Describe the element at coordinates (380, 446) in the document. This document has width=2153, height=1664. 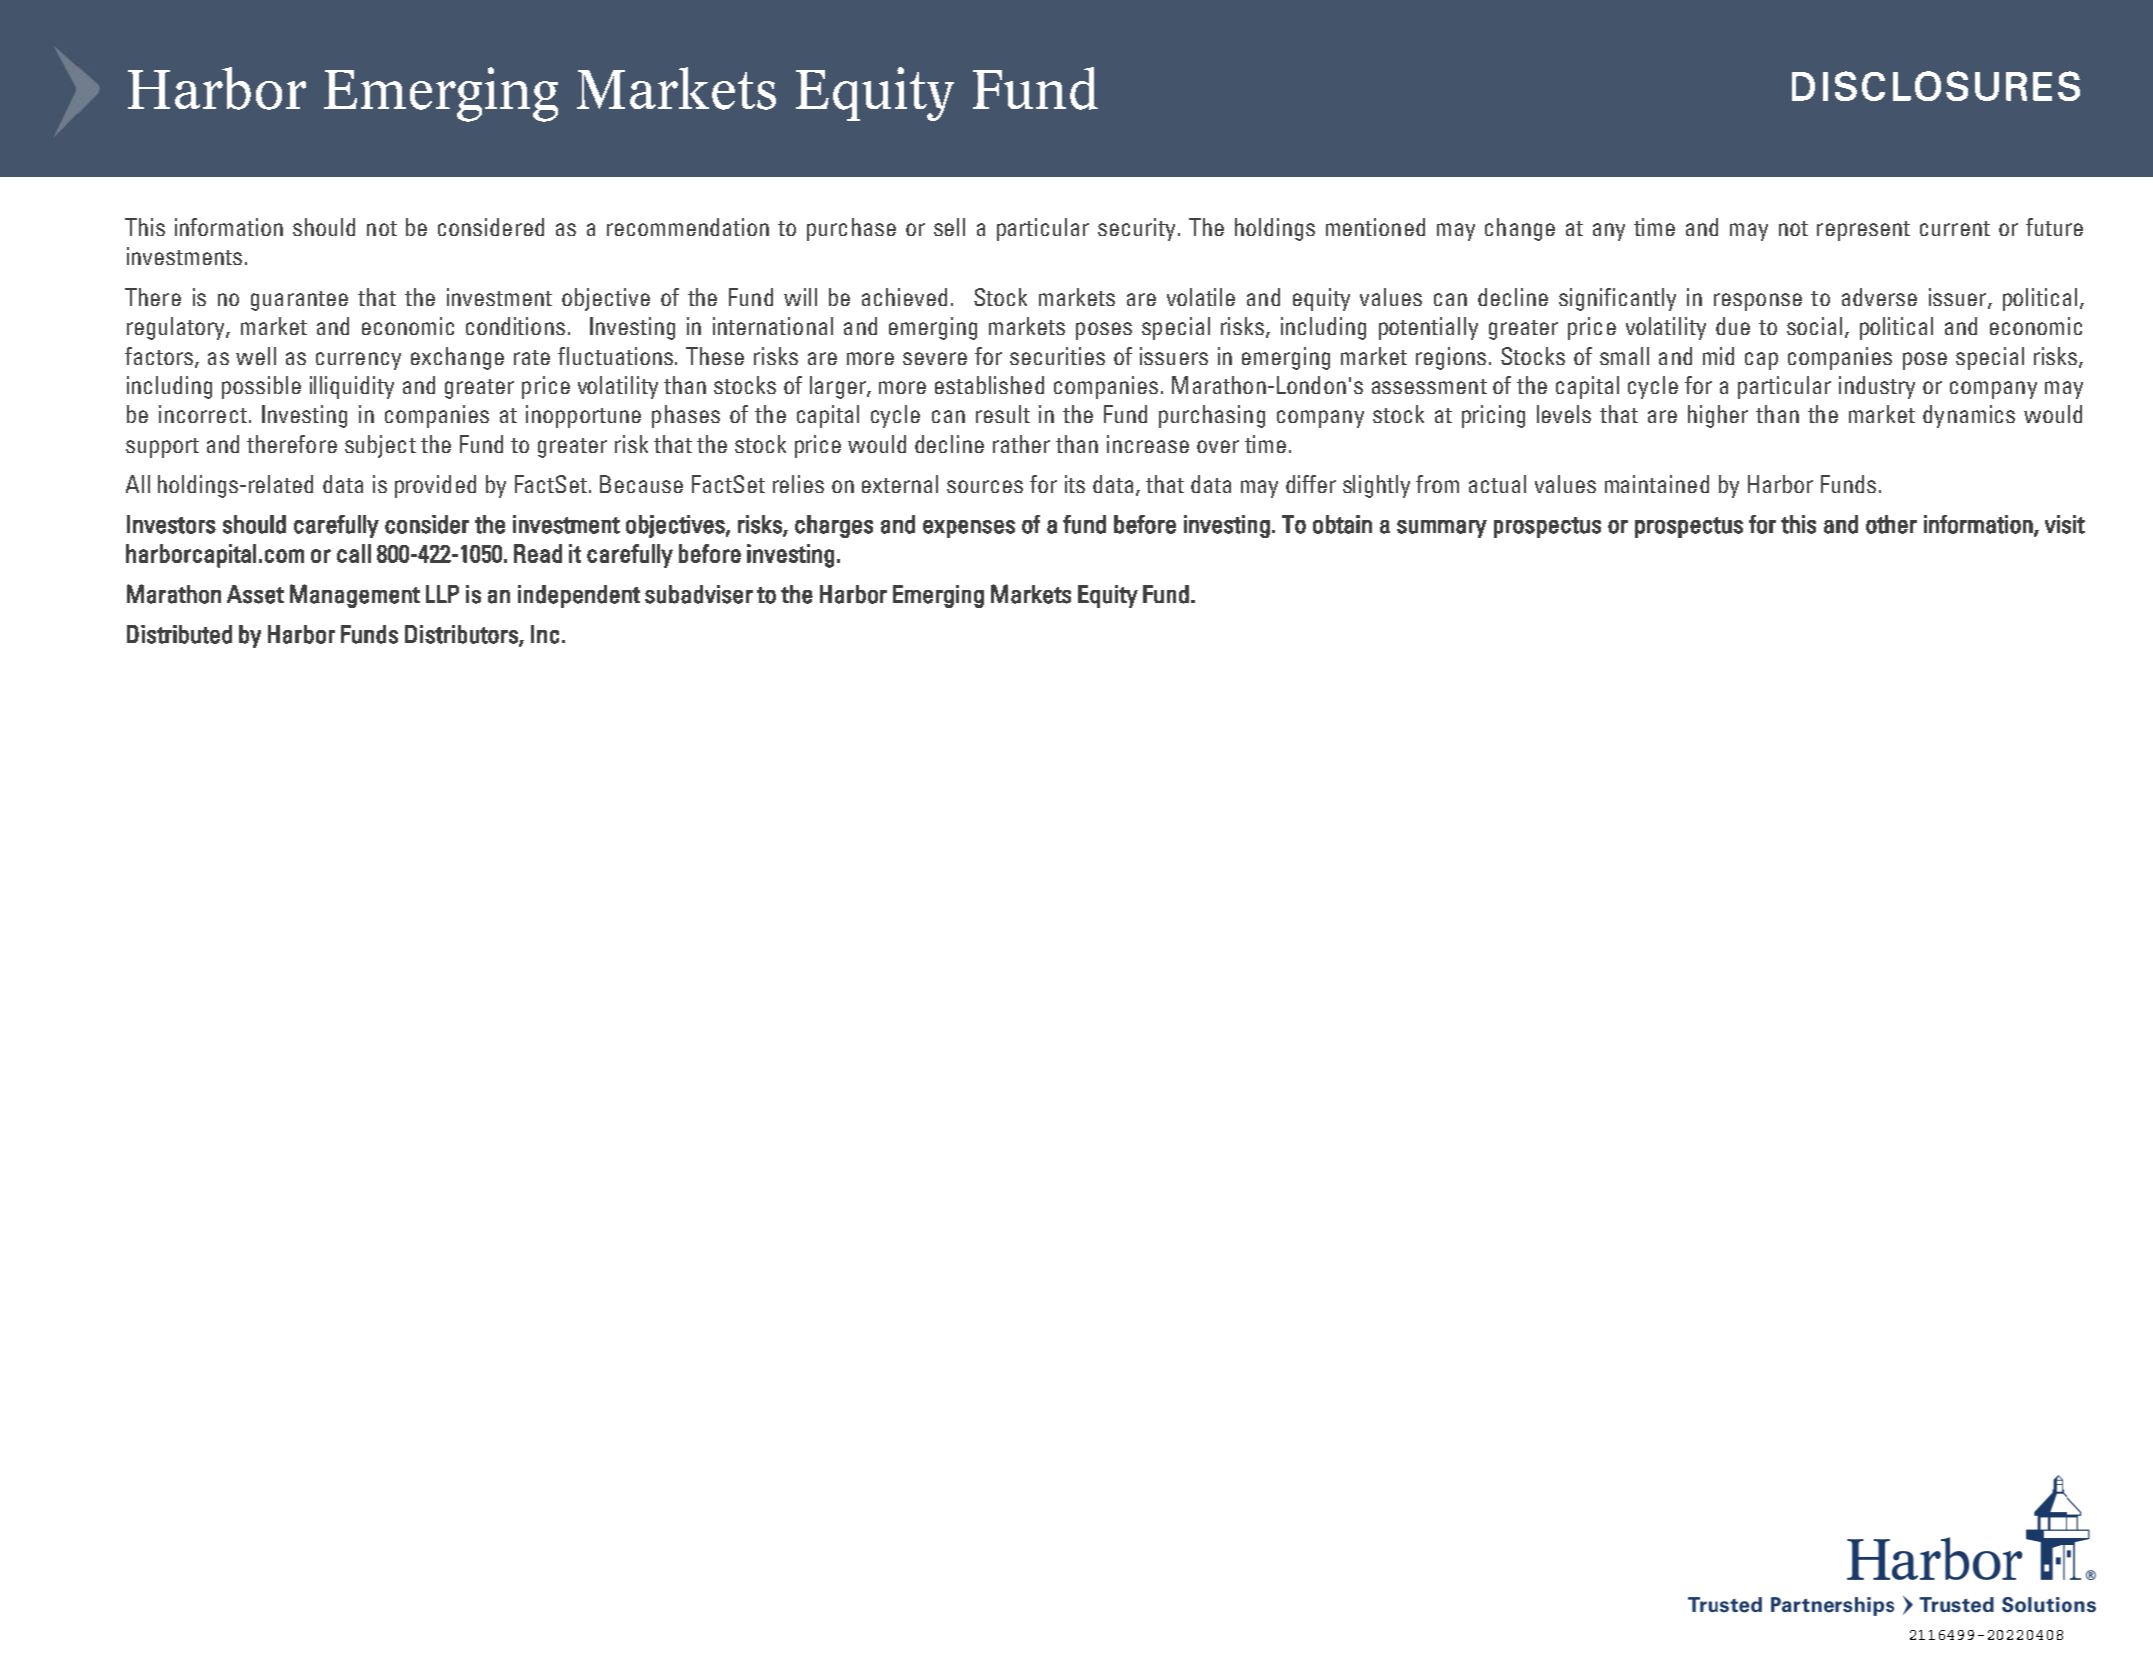
I see `subject` at that location.
